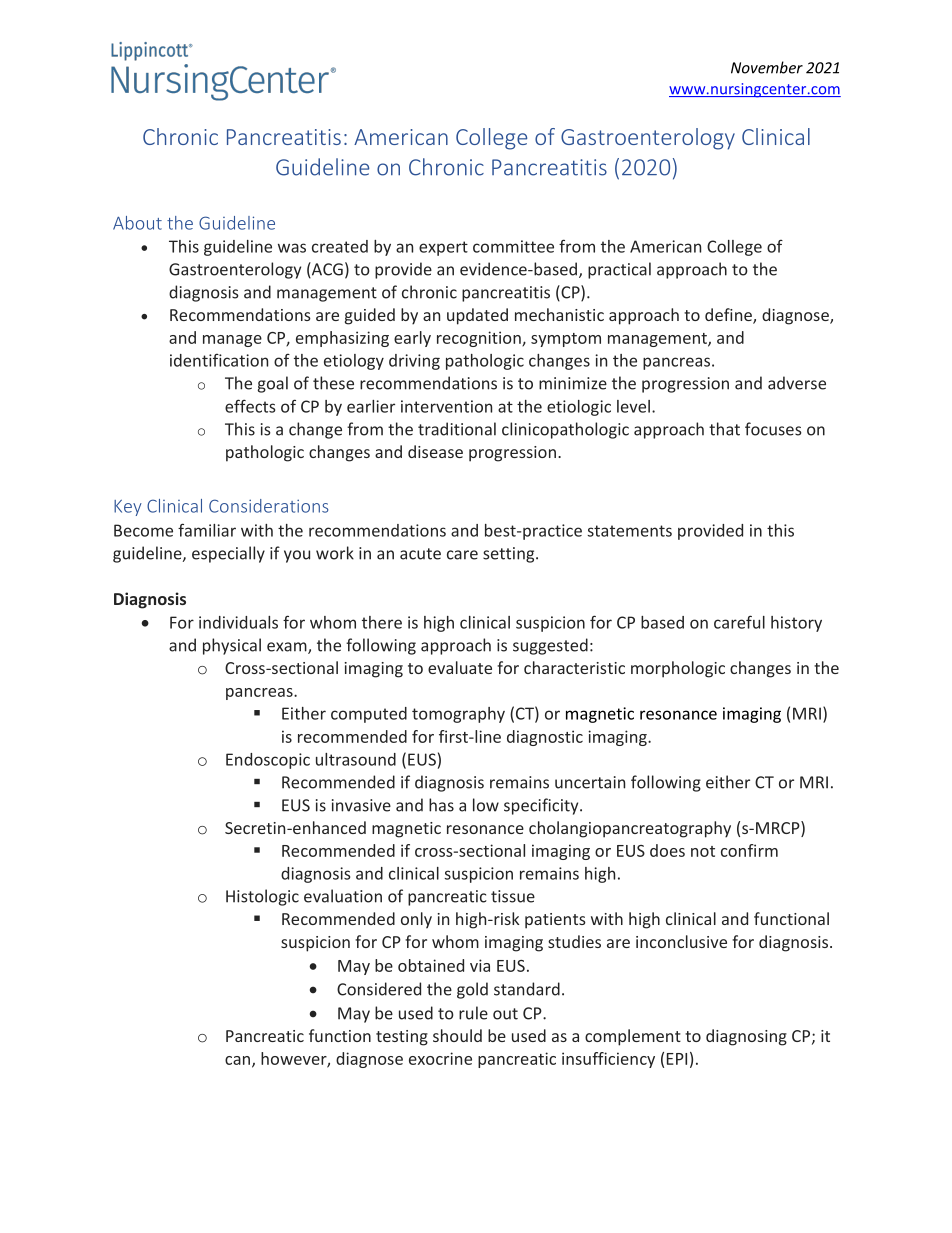 The height and width of the document is (1233, 952). I want to click on statements, so click(629, 531).
